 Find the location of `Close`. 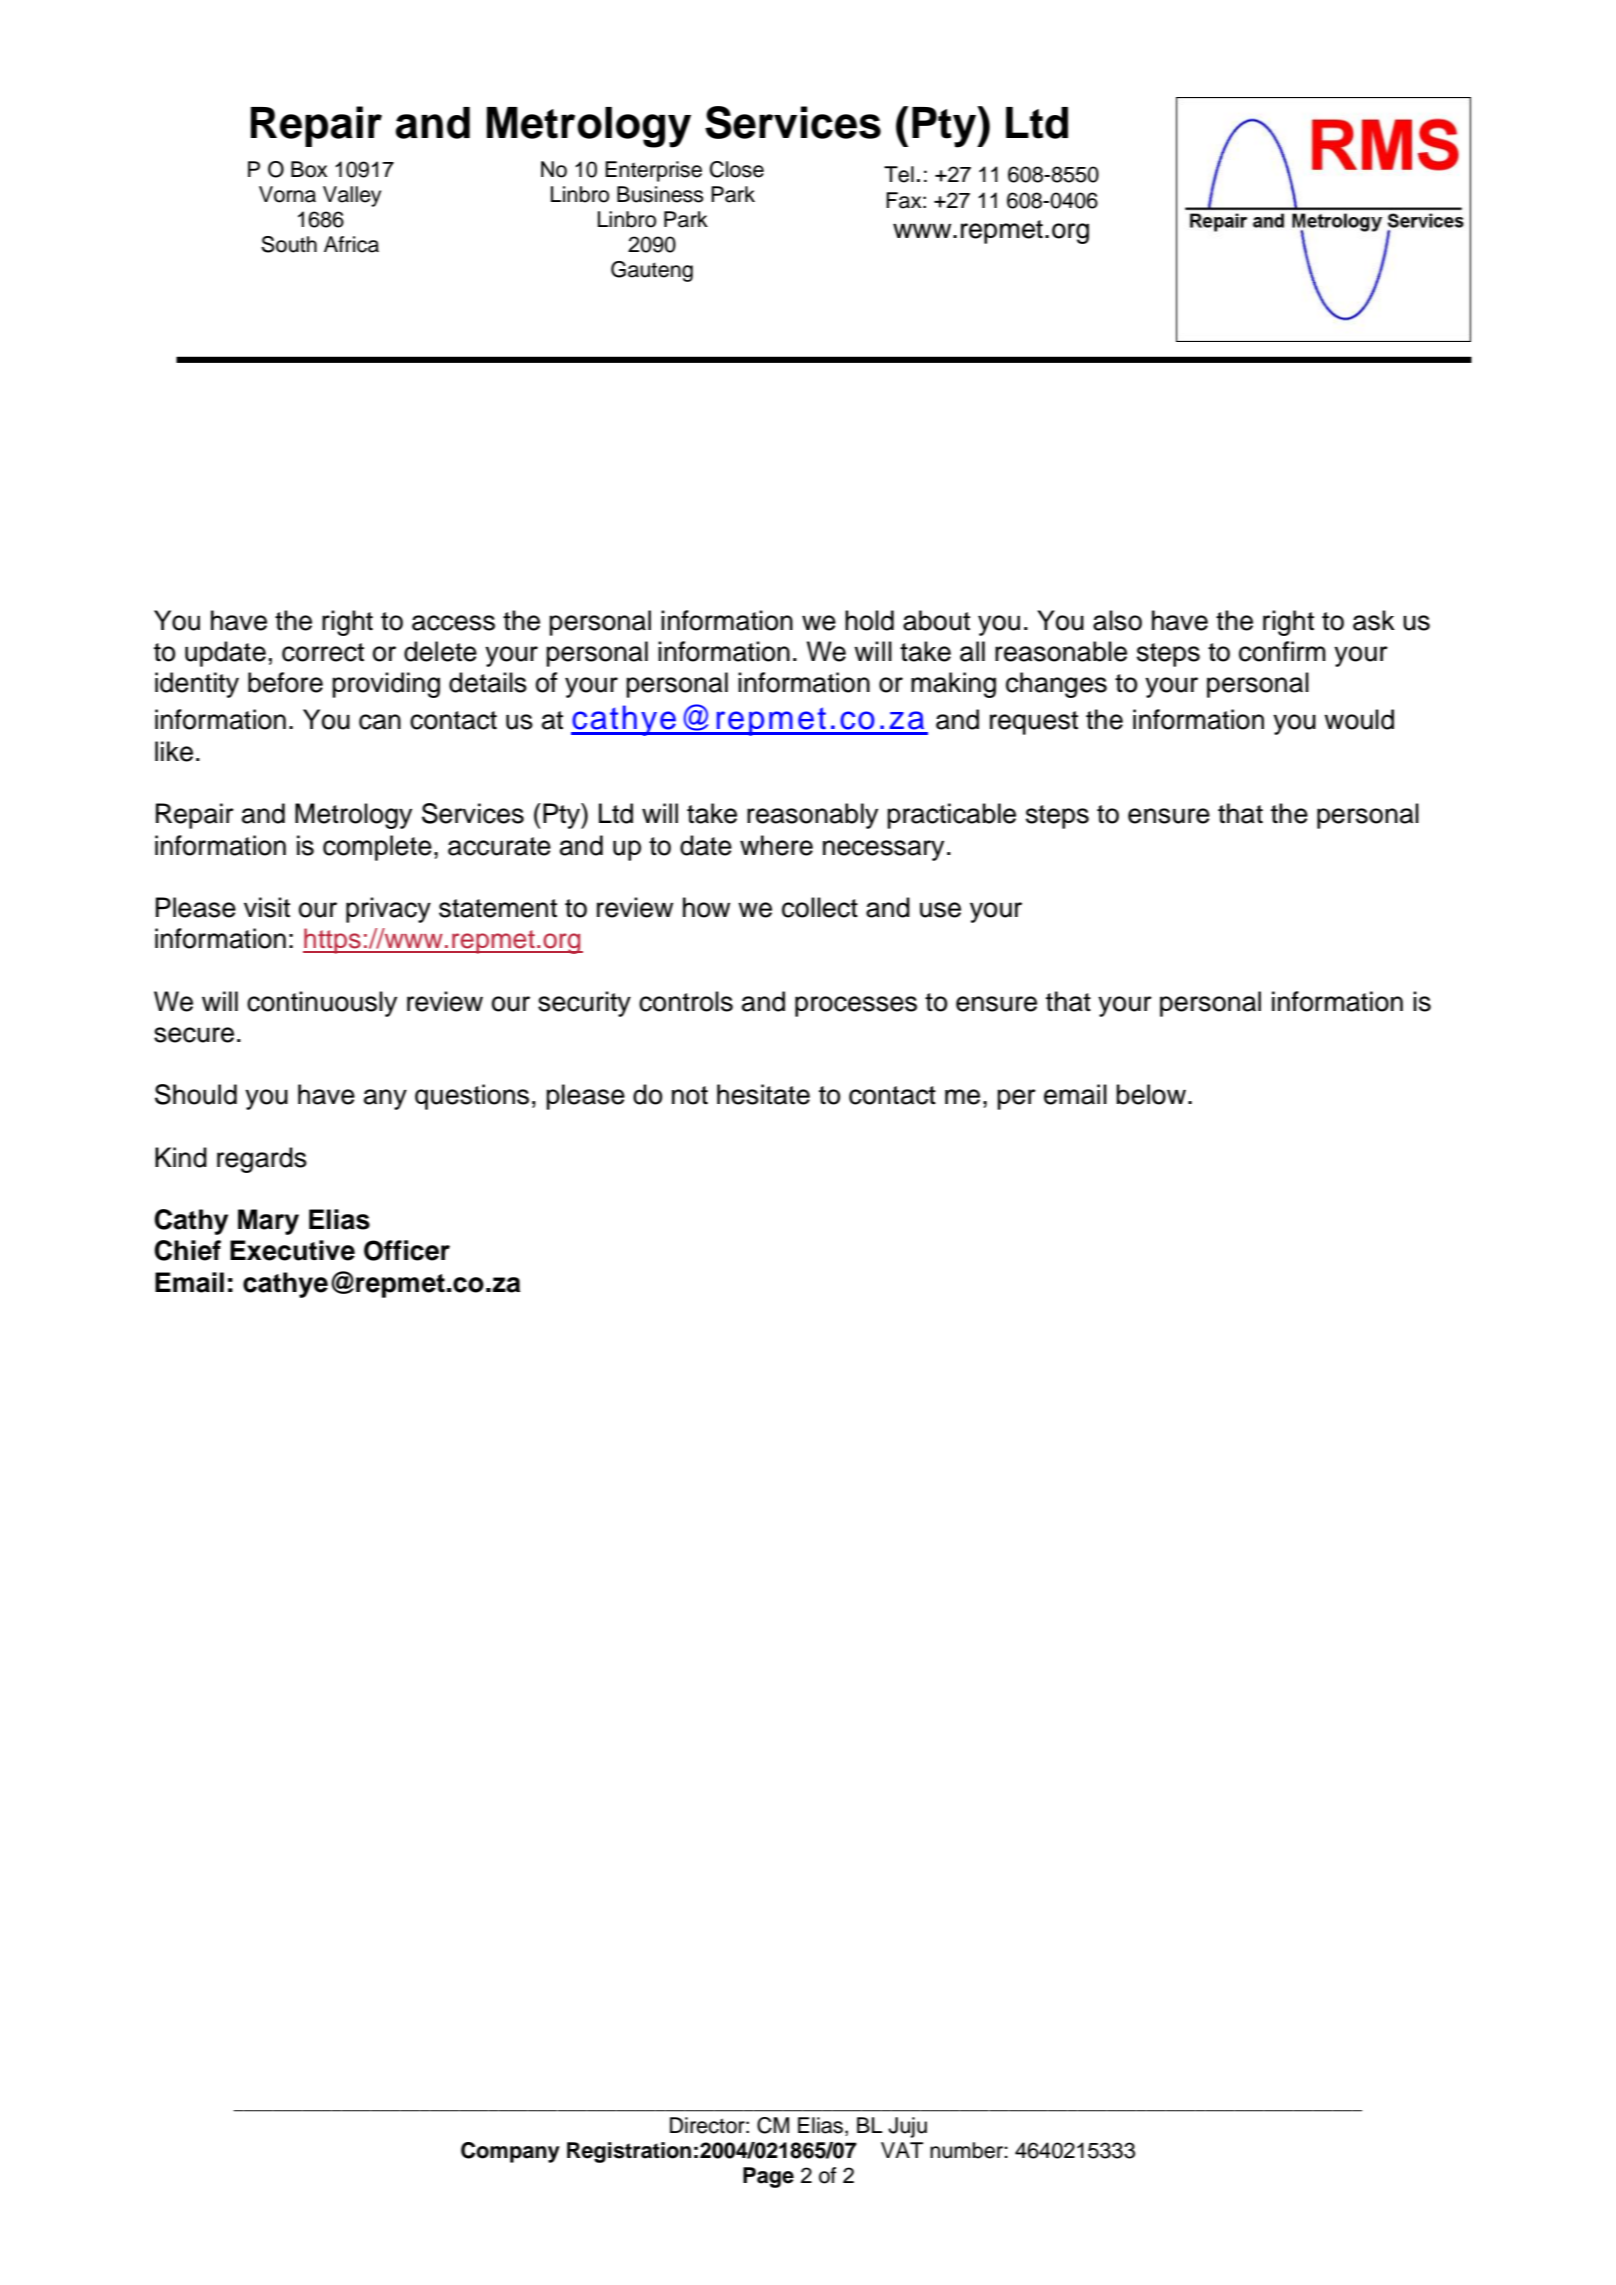

Close is located at coordinates (737, 169).
